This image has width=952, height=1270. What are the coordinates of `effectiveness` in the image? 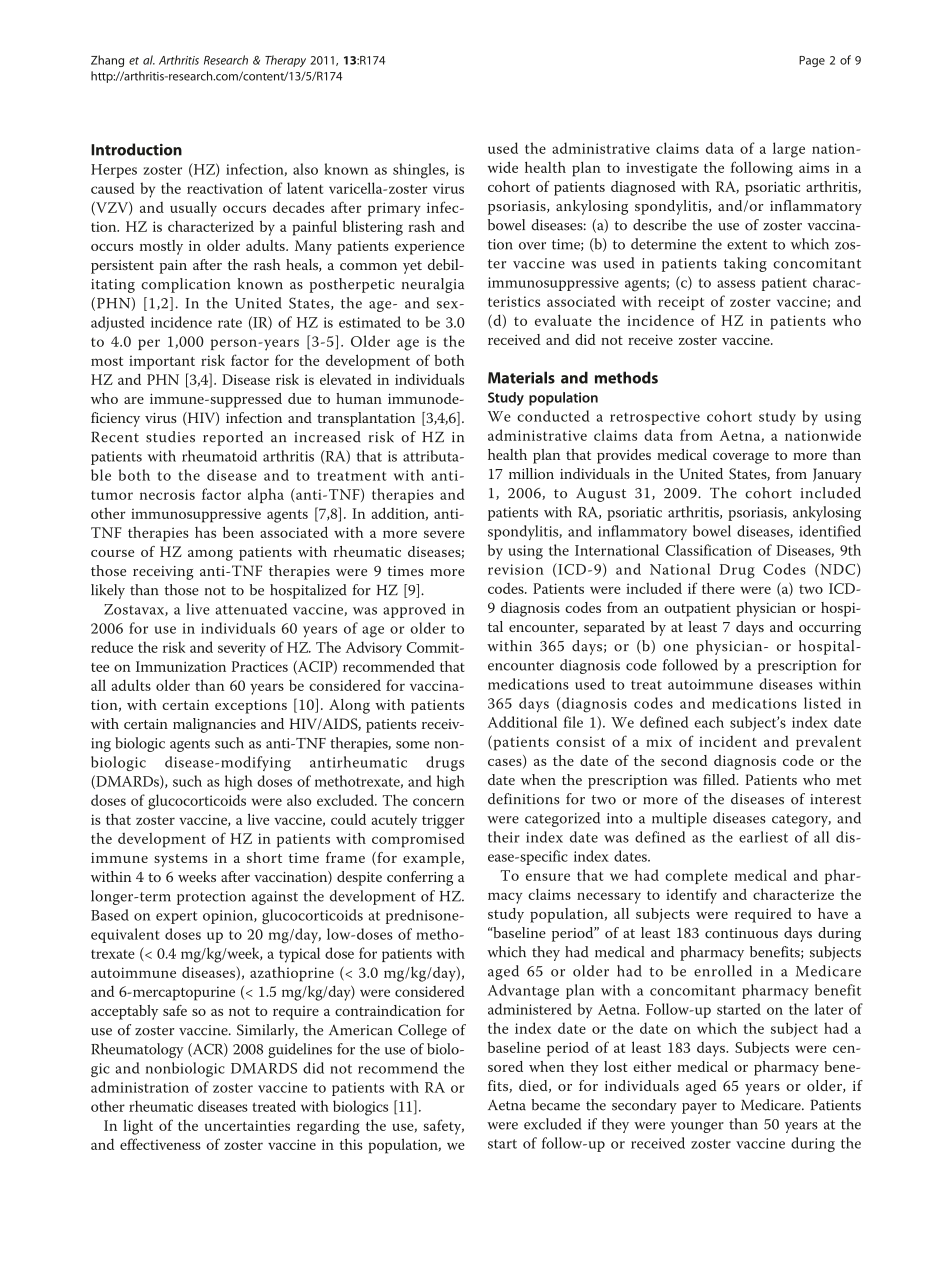 It's located at (160, 1144).
